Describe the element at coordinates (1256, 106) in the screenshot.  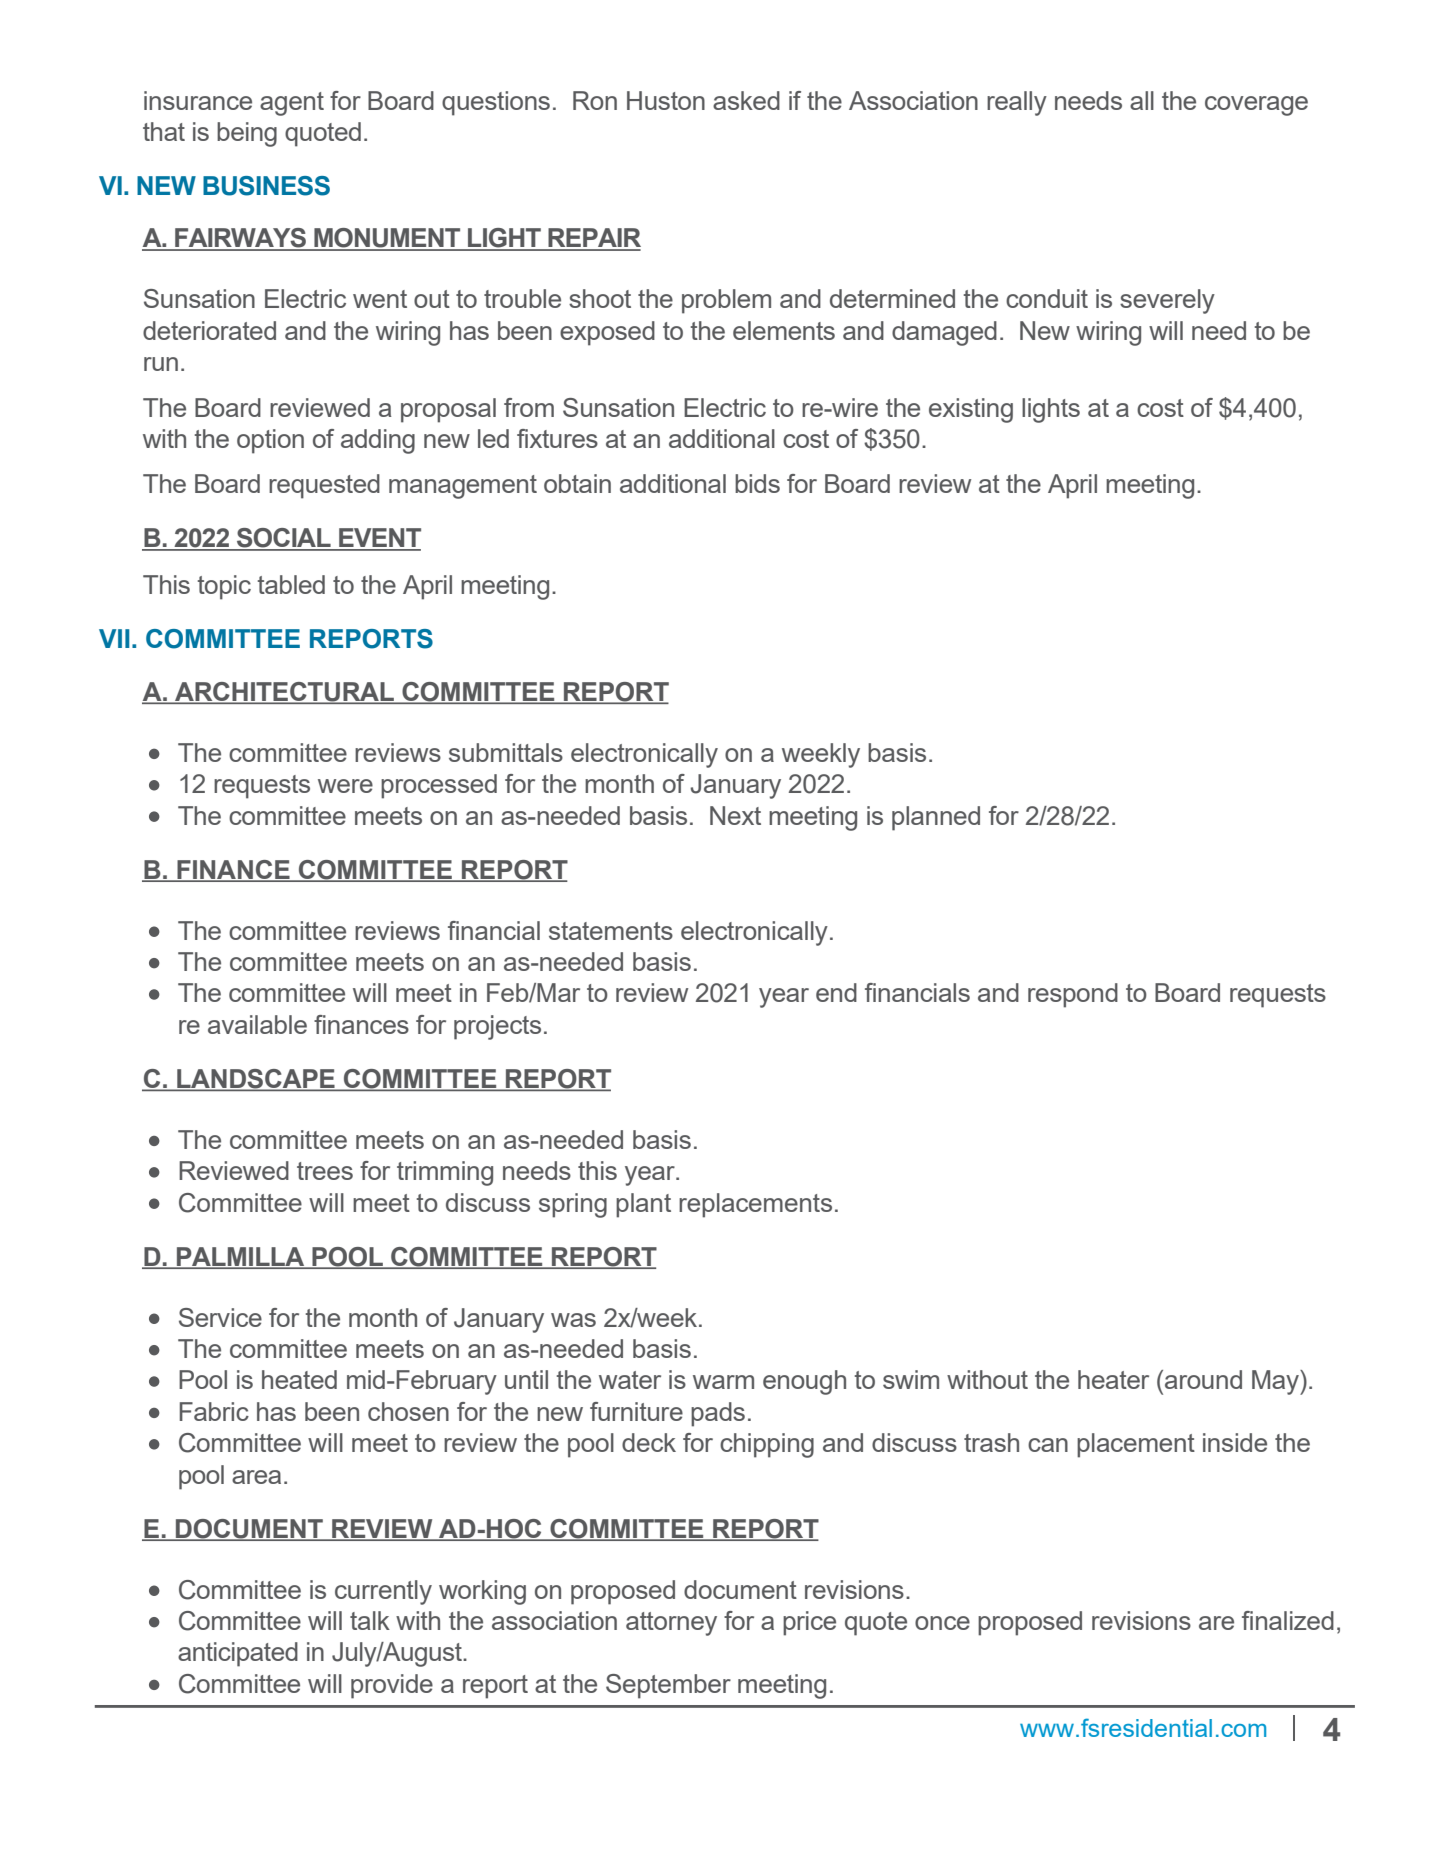
I see `coverage` at that location.
